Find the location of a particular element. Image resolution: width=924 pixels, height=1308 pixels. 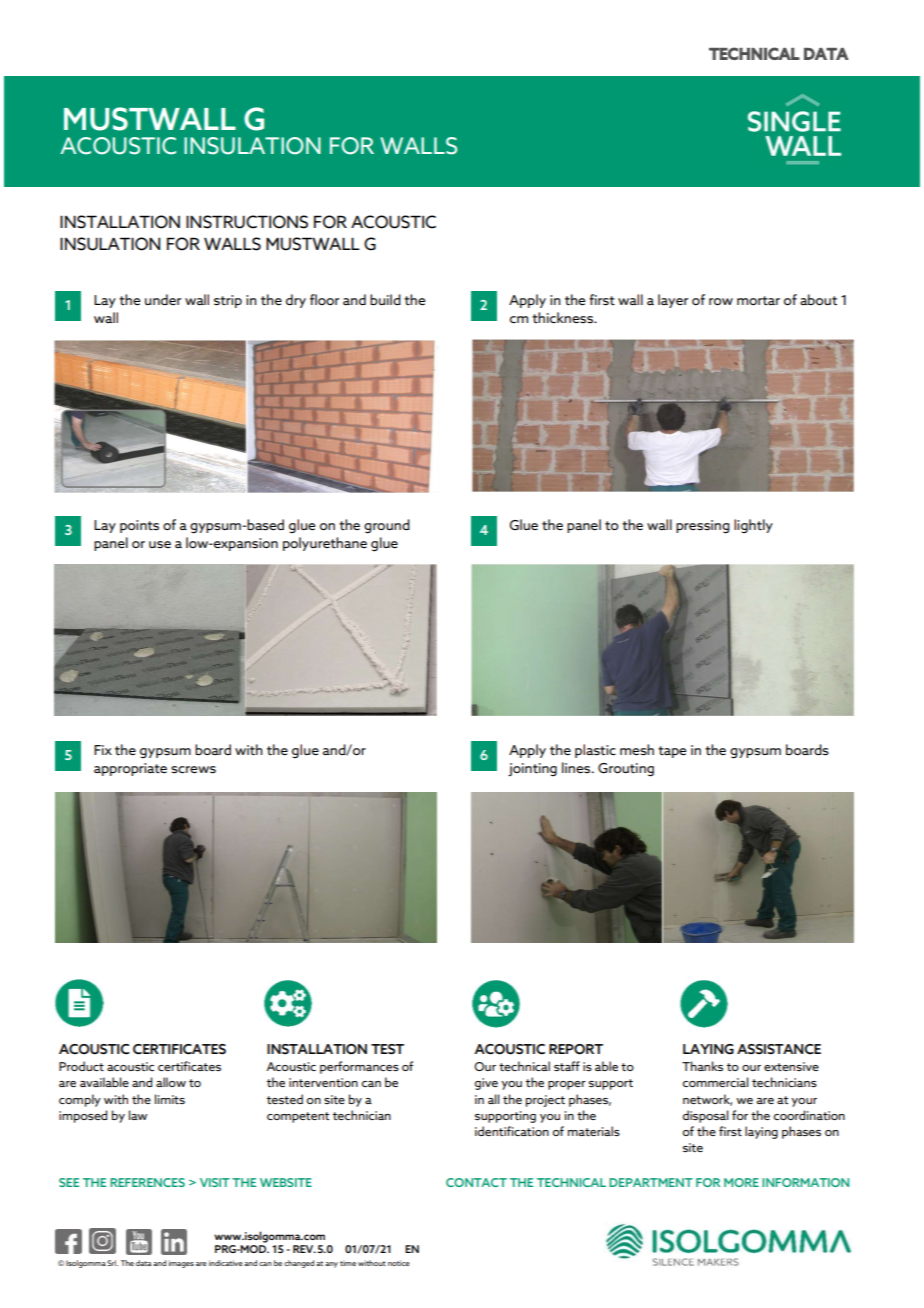

under is located at coordinates (163, 299).
